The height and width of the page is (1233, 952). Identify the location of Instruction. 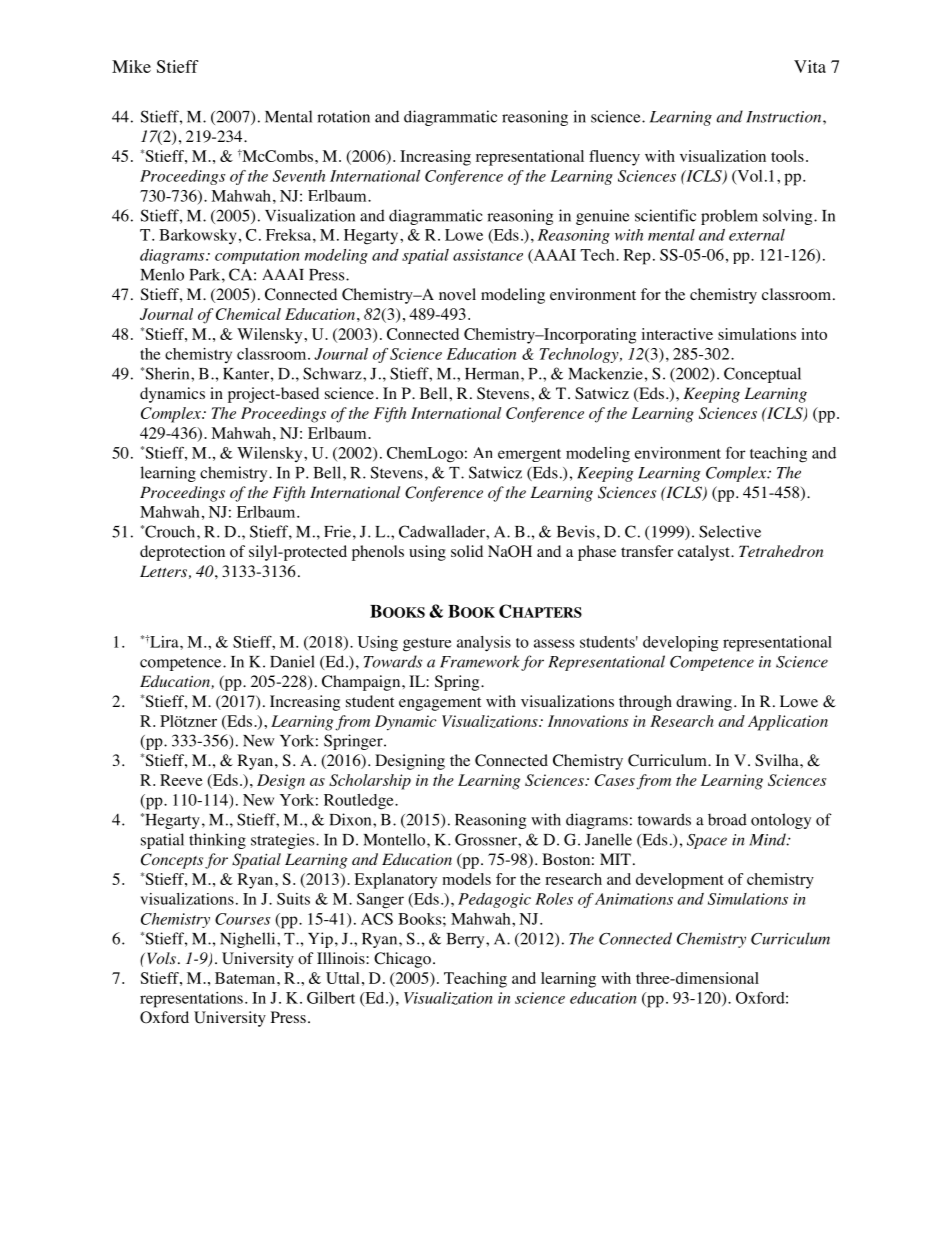
(785, 117).
